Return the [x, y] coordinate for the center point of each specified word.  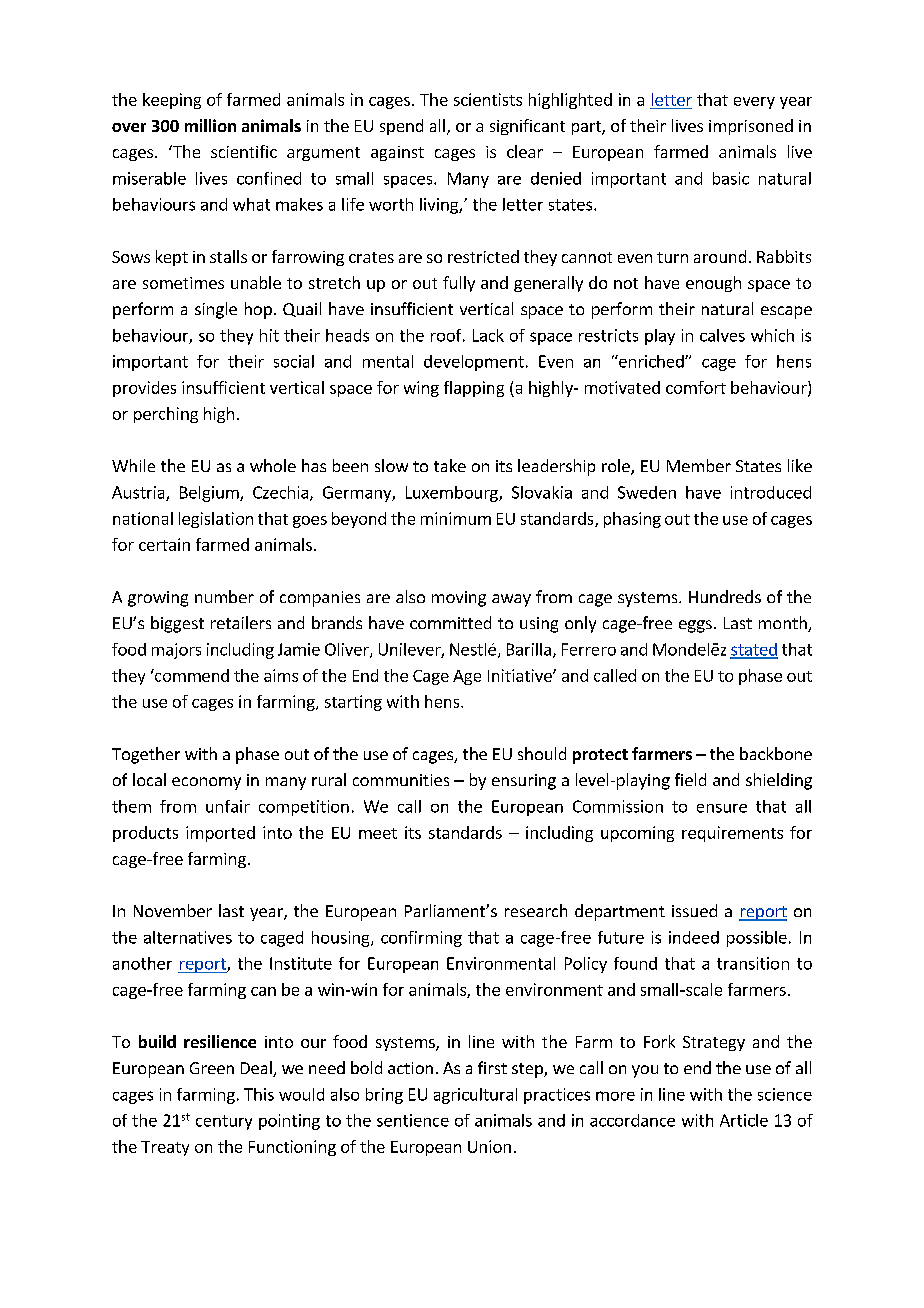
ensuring [524, 782]
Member [699, 465]
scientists [488, 99]
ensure [722, 808]
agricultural [475, 1096]
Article [744, 1120]
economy [206, 783]
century [224, 1122]
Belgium [210, 494]
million [210, 125]
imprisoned [751, 127]
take [450, 465]
